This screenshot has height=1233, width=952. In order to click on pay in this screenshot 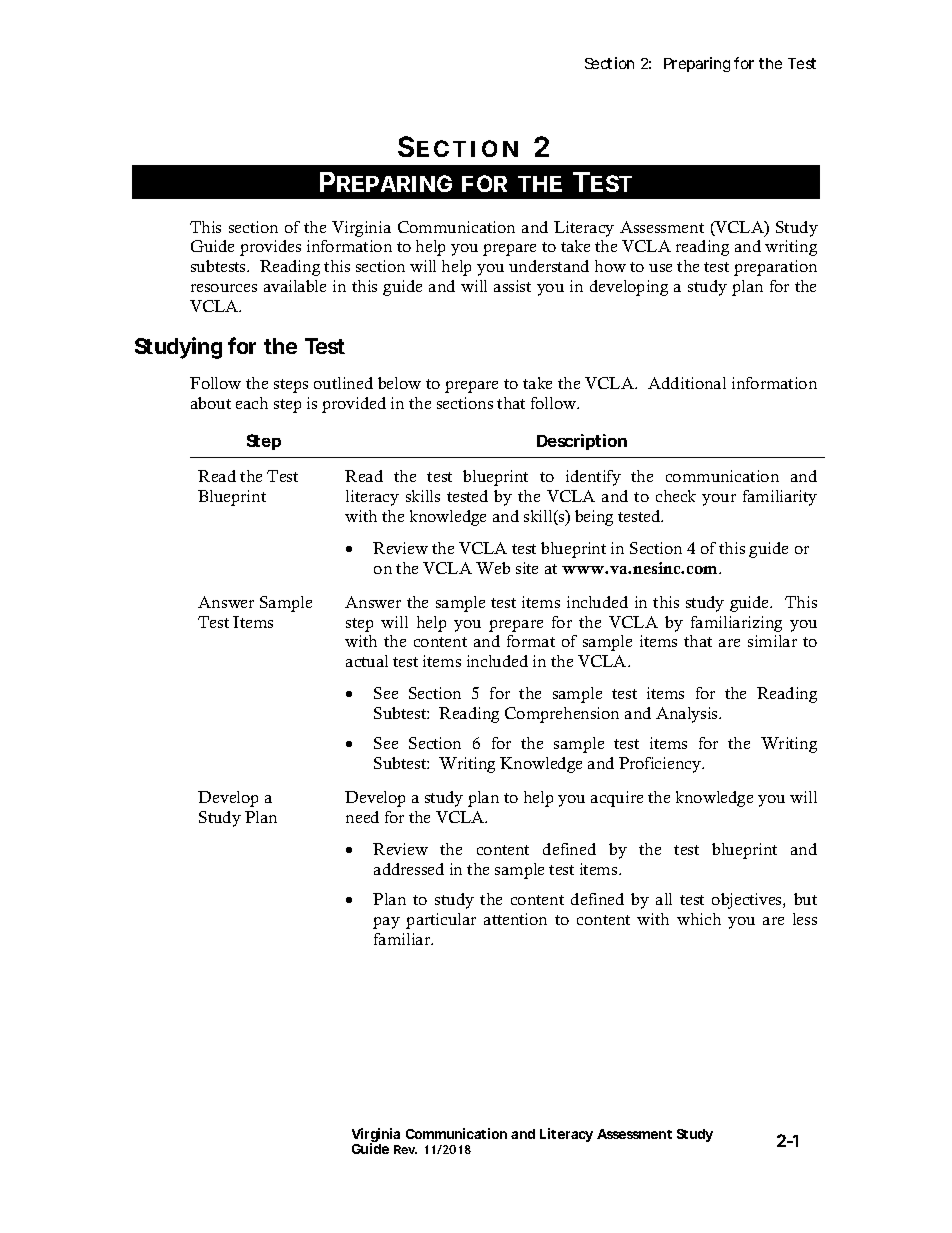, I will do `click(386, 923)`.
